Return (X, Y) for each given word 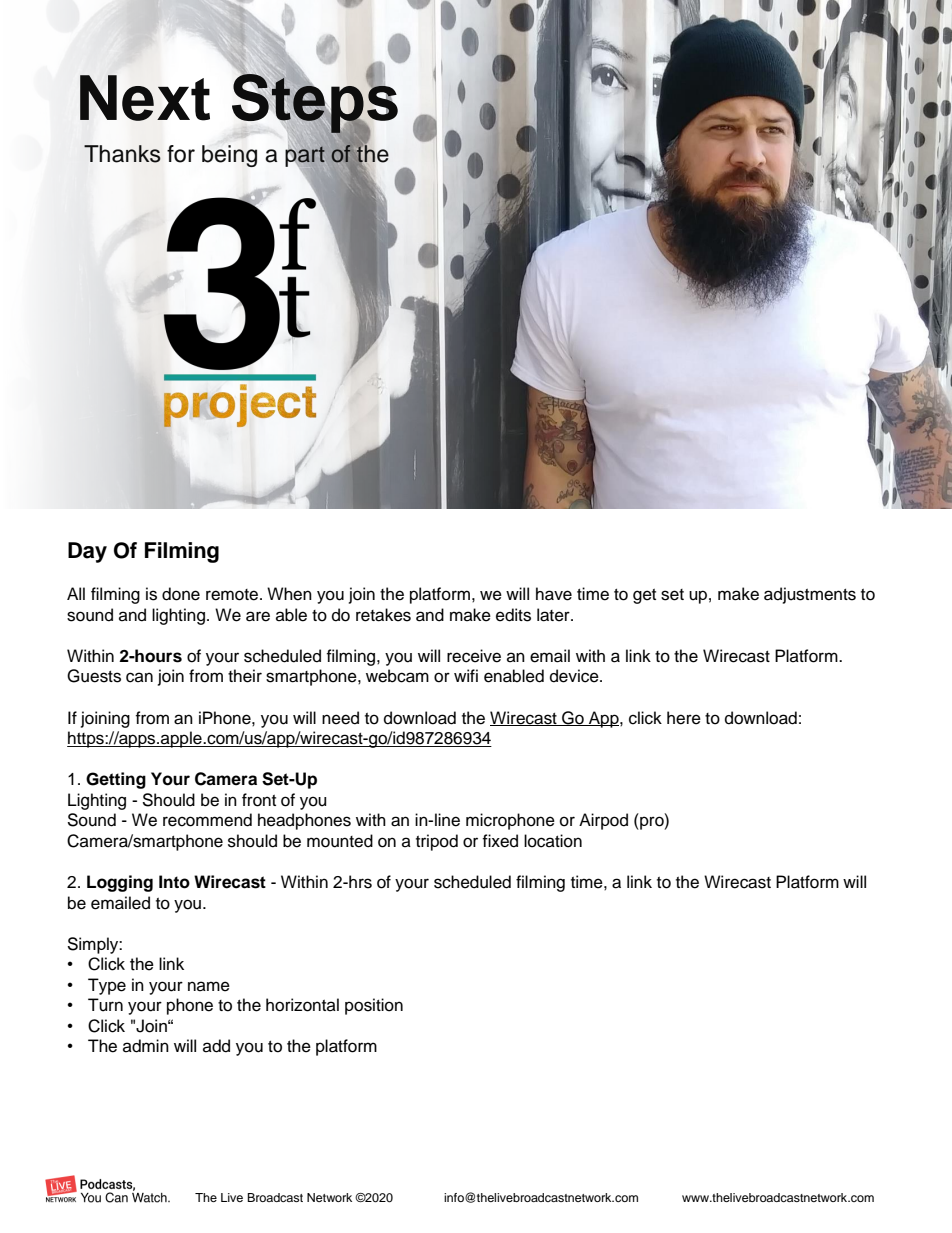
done (181, 594)
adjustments (810, 595)
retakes (383, 615)
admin (146, 1046)
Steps (315, 103)
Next (145, 98)
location (553, 841)
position (374, 1006)
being (229, 156)
